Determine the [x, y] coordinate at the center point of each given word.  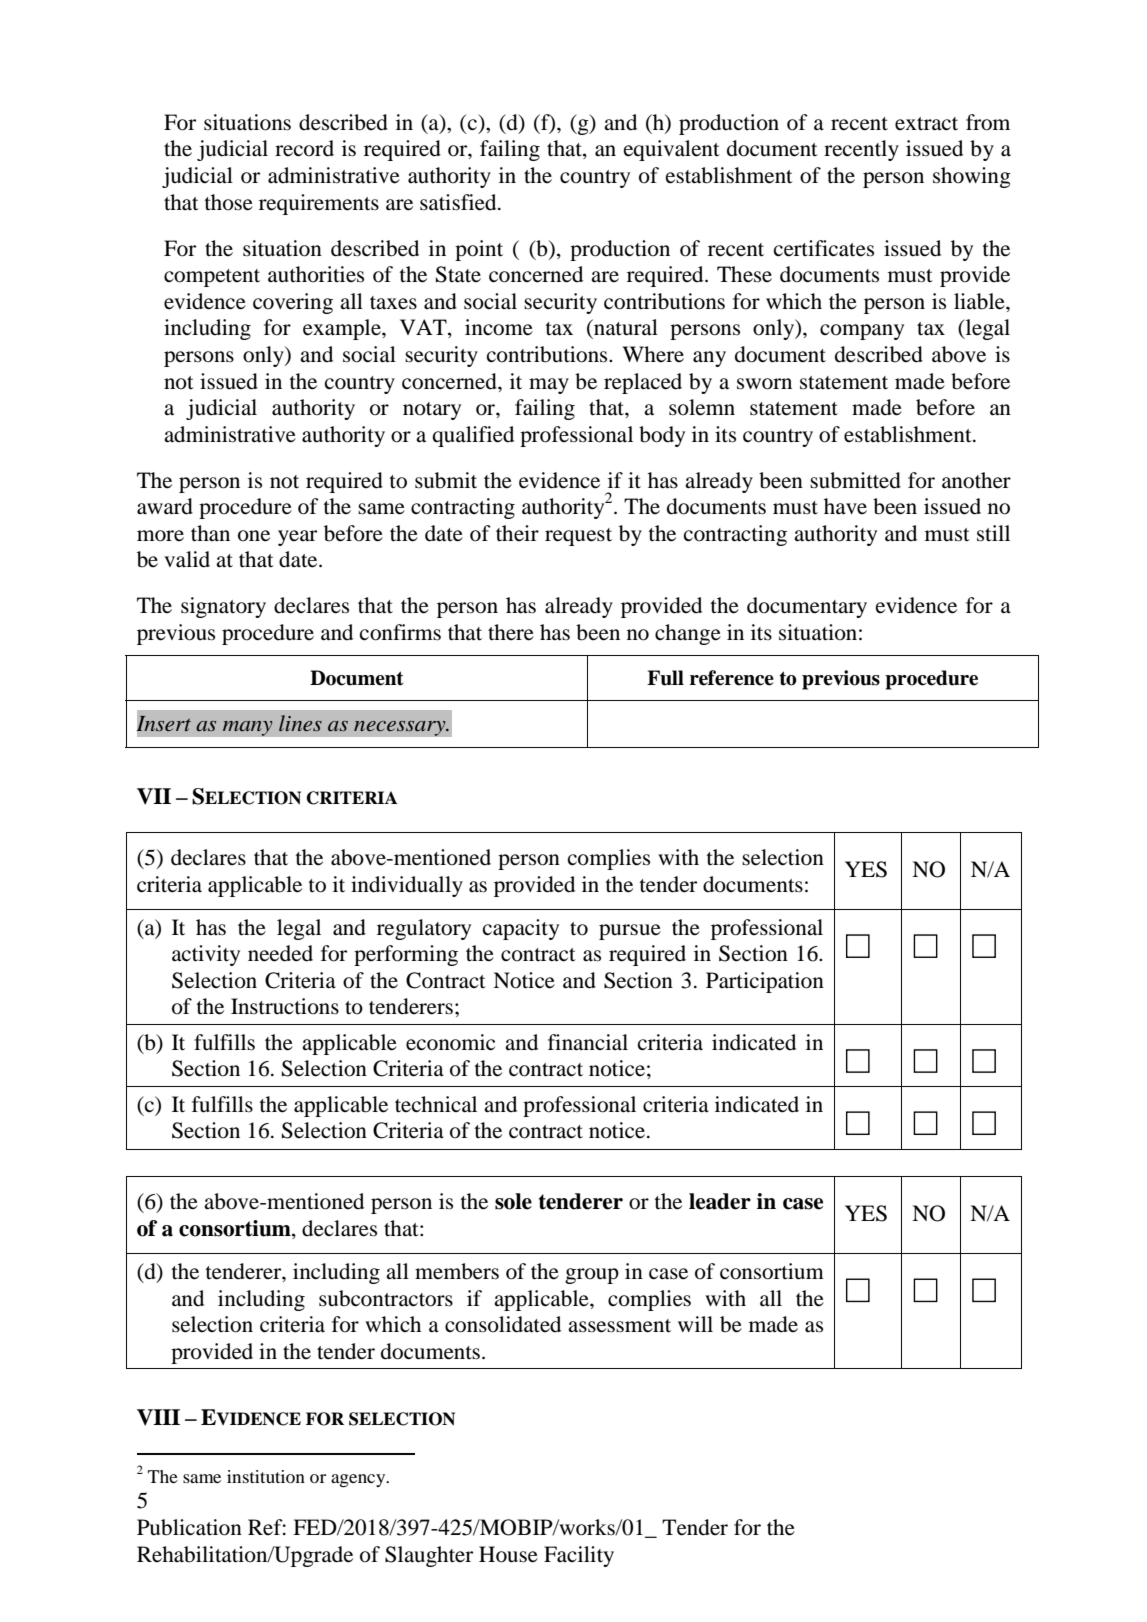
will [695, 1324]
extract [926, 124]
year [297, 538]
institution [266, 1476]
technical [436, 1104]
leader [720, 1201]
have [845, 506]
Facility [579, 1556]
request [578, 537]
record [304, 148]
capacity [521, 929]
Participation [765, 982]
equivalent [672, 150]
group [592, 1276]
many [247, 728]
